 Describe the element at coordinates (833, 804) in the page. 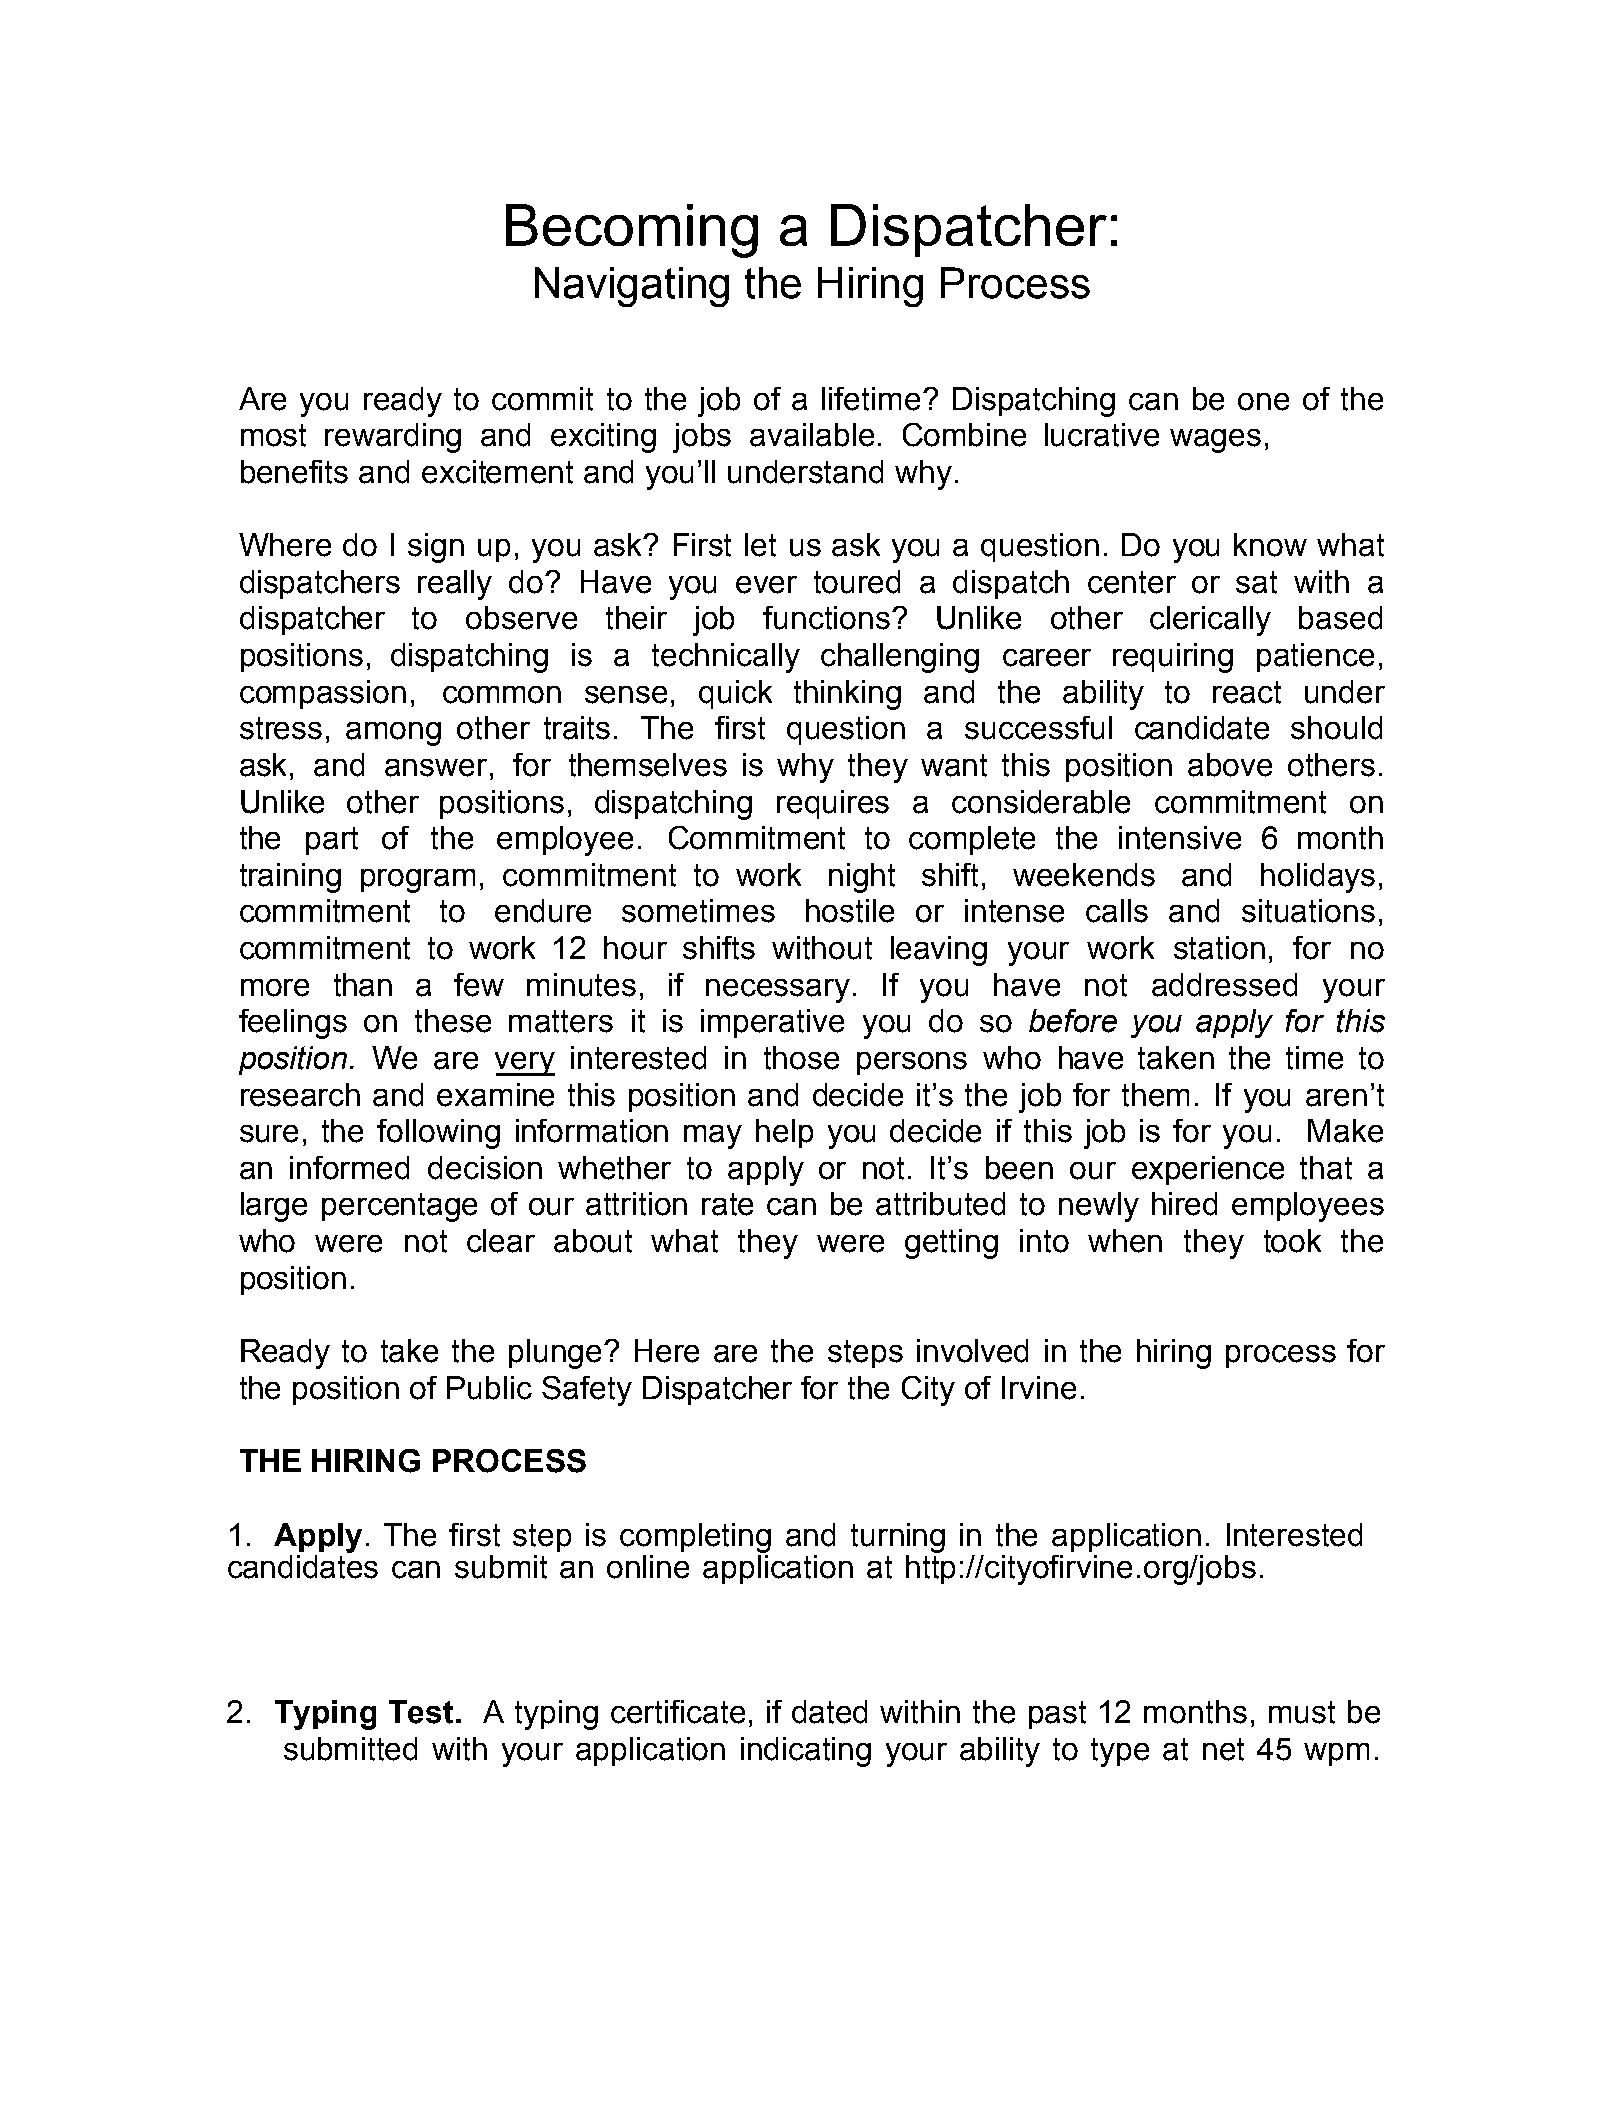

I see `requires` at that location.
